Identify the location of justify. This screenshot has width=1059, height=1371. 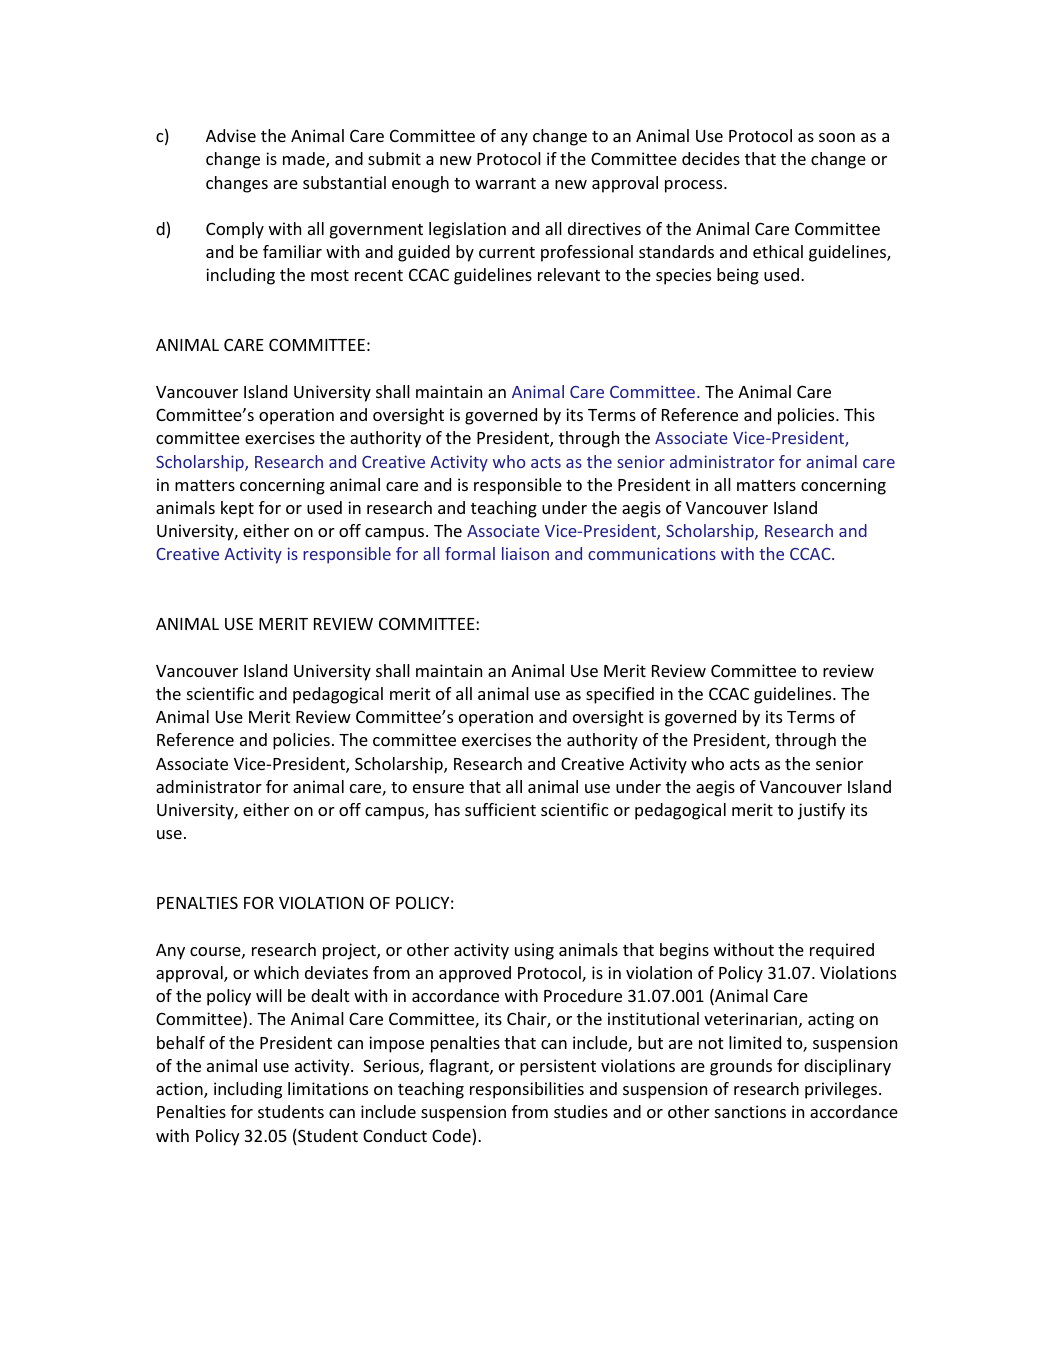
(821, 811).
